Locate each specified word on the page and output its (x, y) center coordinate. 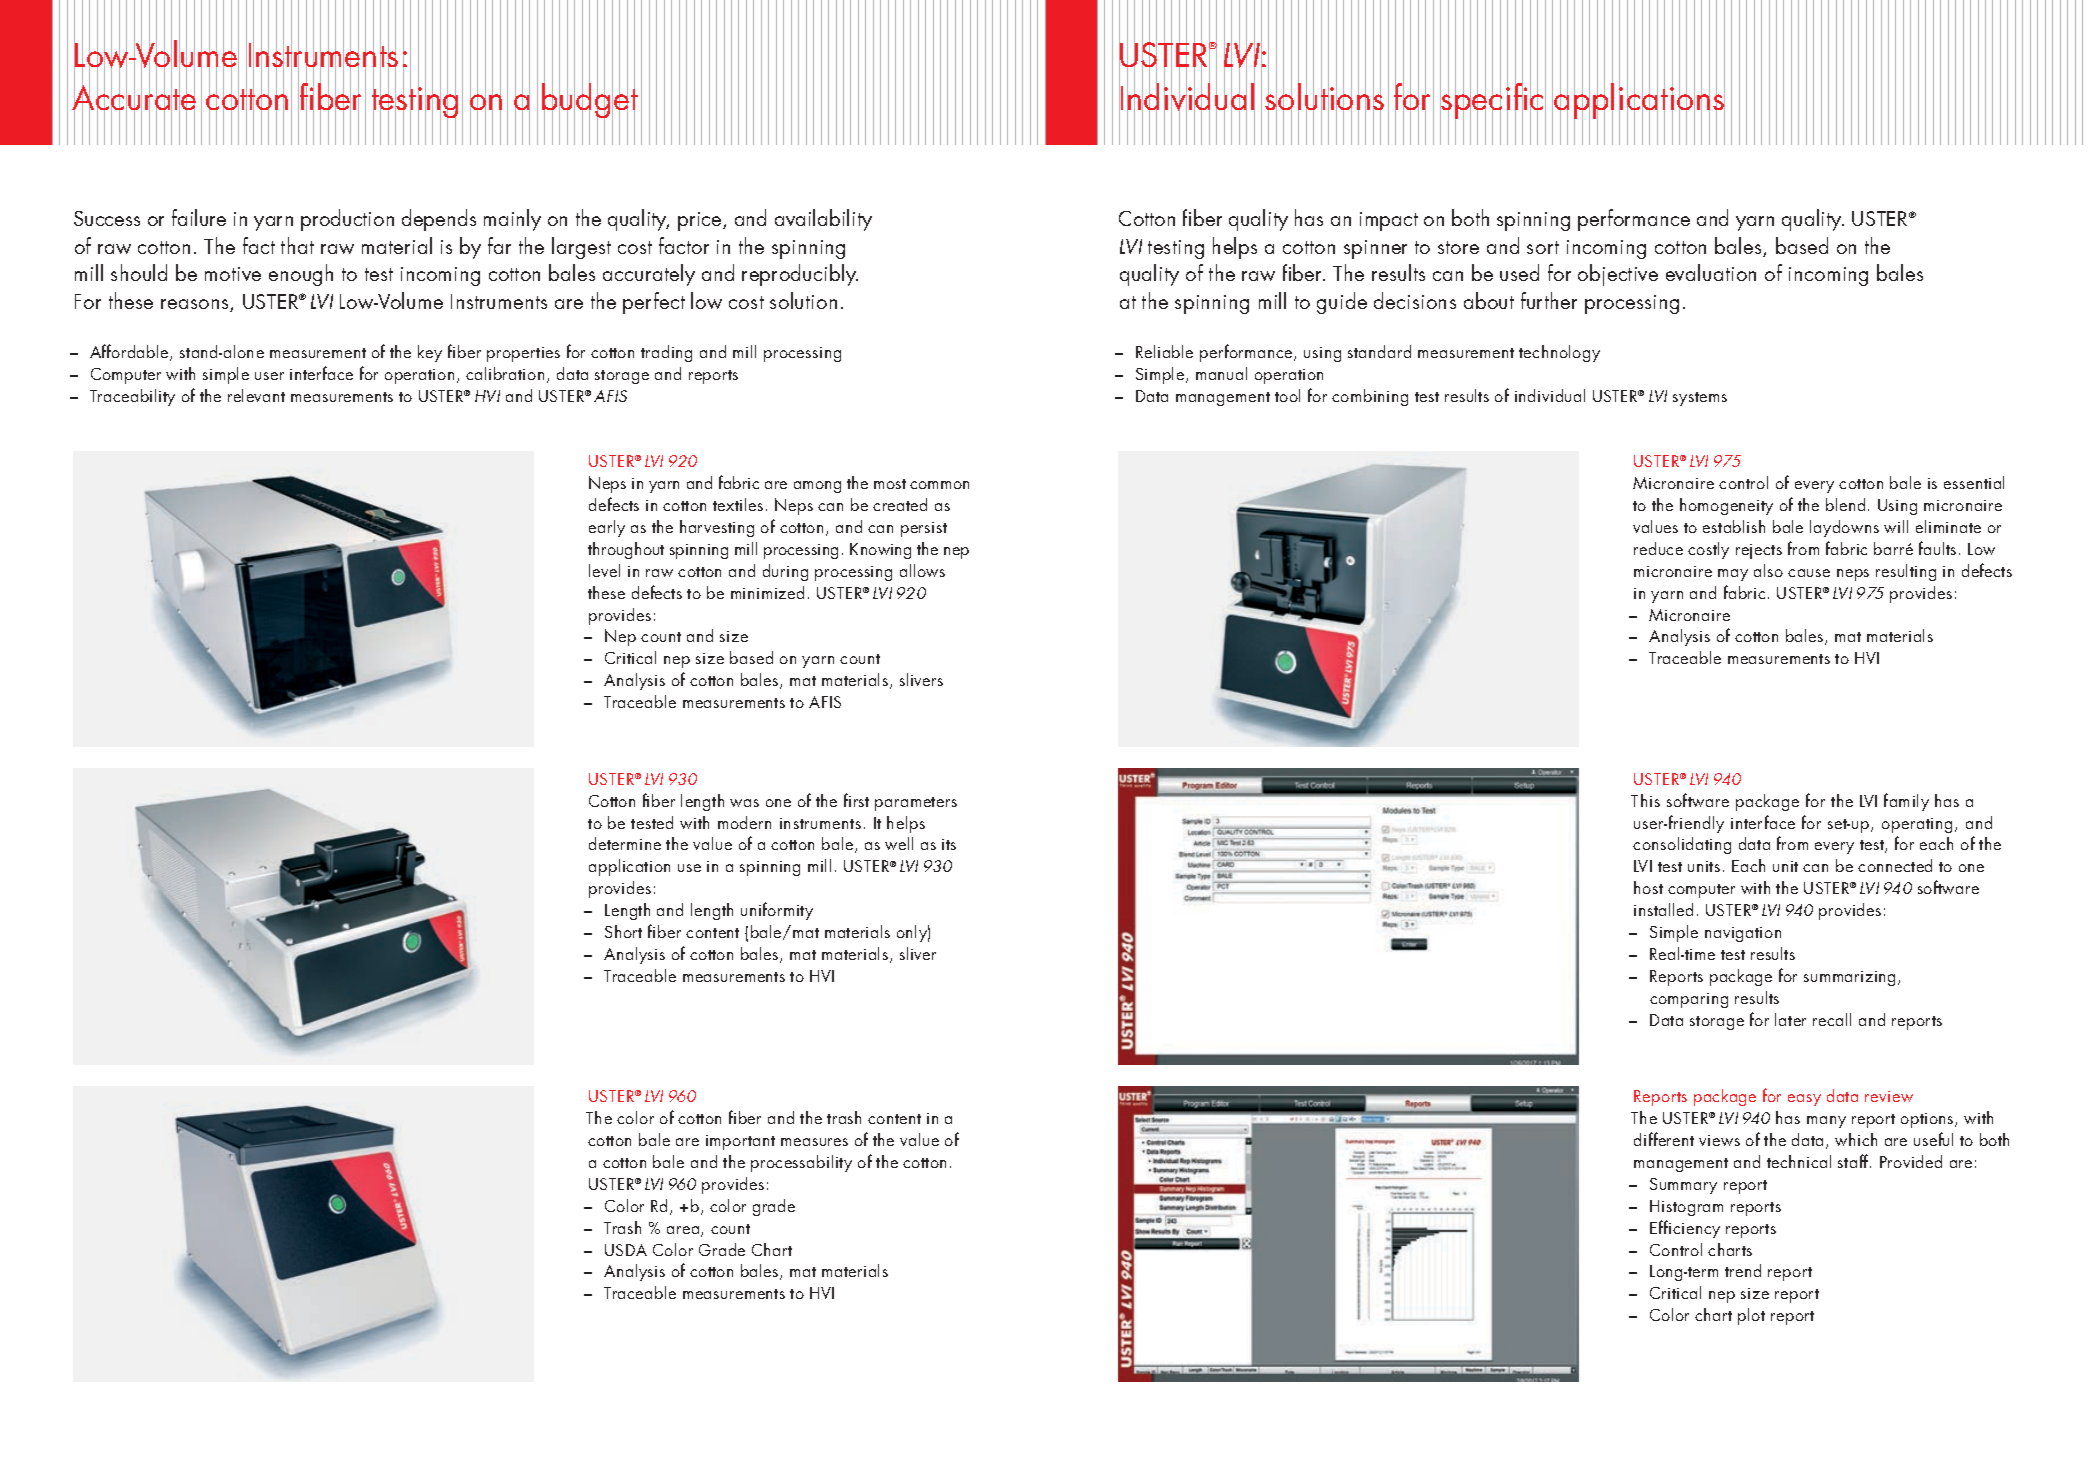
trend (1743, 1270)
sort (1543, 247)
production (347, 220)
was (744, 803)
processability (801, 1163)
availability (823, 220)
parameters (916, 804)
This (1645, 800)
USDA (626, 1250)
